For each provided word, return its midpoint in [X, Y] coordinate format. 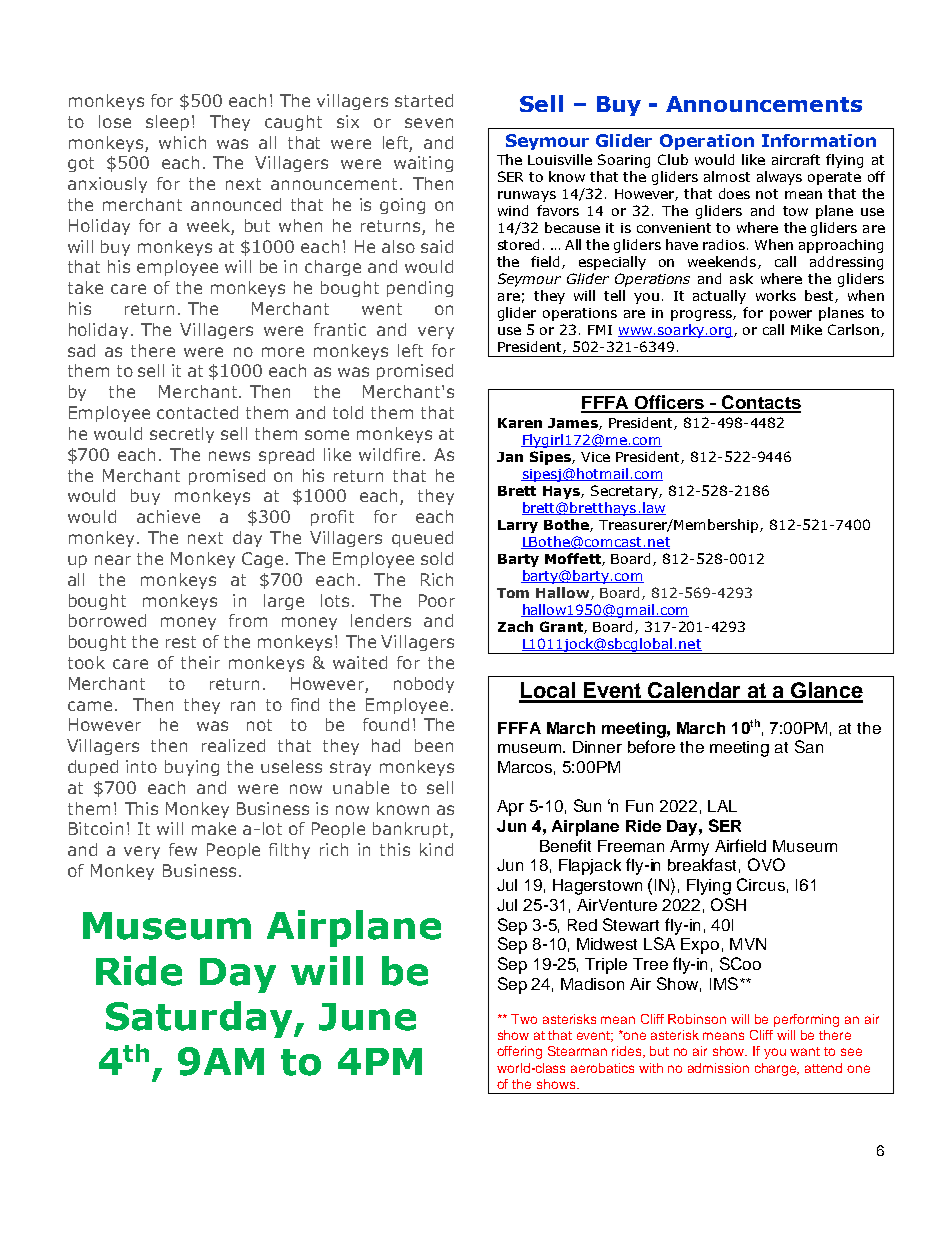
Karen [520, 423]
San [809, 746]
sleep [167, 123]
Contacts [760, 403]
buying [192, 768]
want [805, 1051]
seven [429, 123]
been [434, 745]
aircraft [796, 159]
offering [519, 1052]
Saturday [200, 1019]
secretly [182, 435]
